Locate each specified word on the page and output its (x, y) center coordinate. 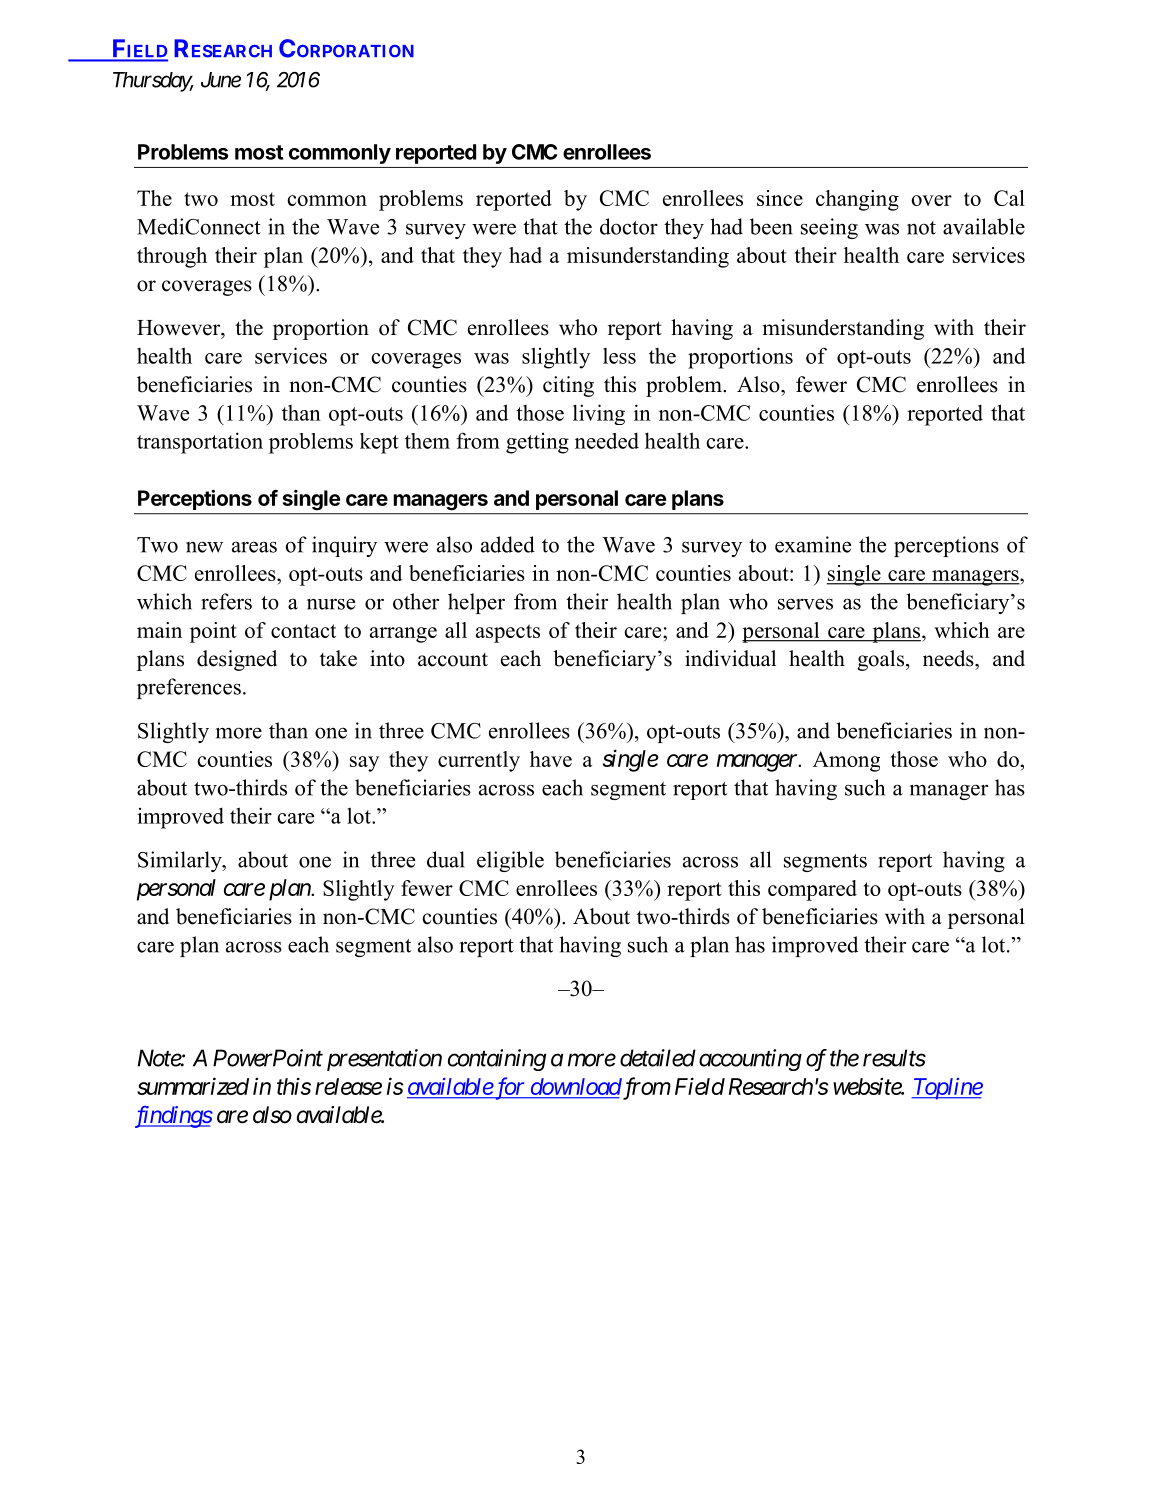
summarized (193, 1086)
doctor (629, 226)
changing (857, 200)
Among (846, 761)
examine (813, 544)
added (508, 544)
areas (254, 547)
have (551, 759)
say (364, 764)
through (172, 257)
